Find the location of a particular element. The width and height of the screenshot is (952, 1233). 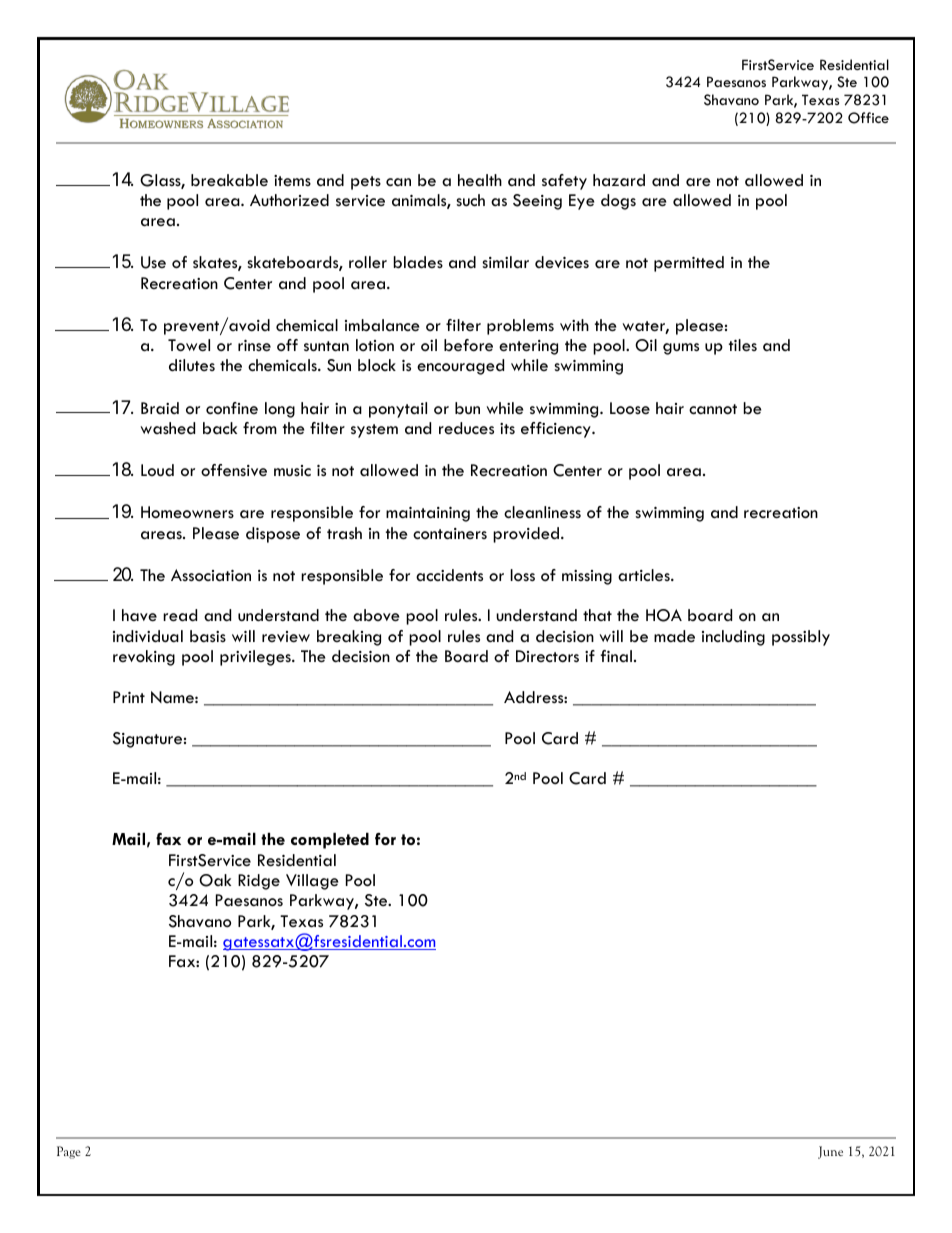

possibly is located at coordinates (801, 638).
